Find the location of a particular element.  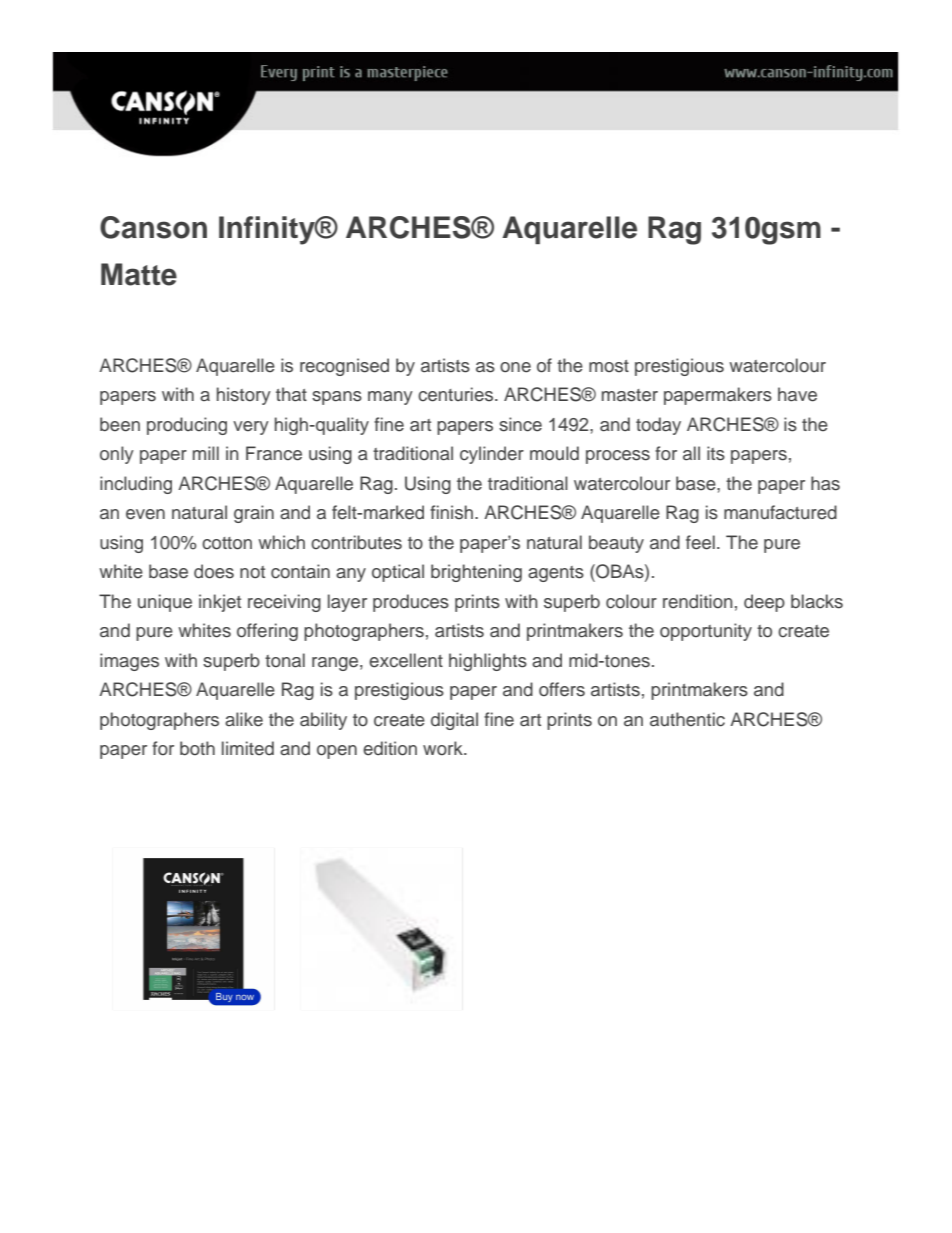

offering is located at coordinates (267, 632).
